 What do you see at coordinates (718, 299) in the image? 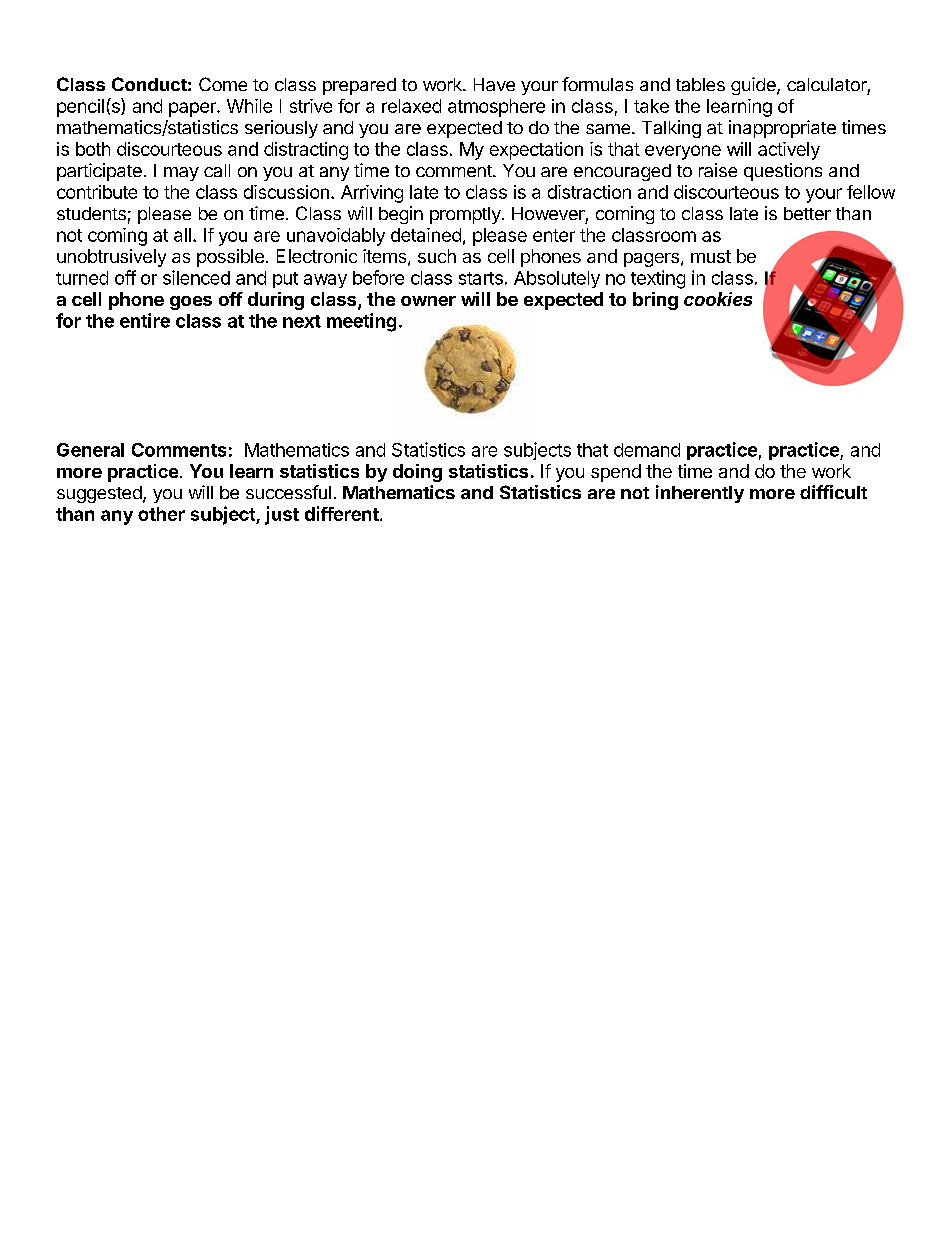
I see `cookies` at bounding box center [718, 299].
